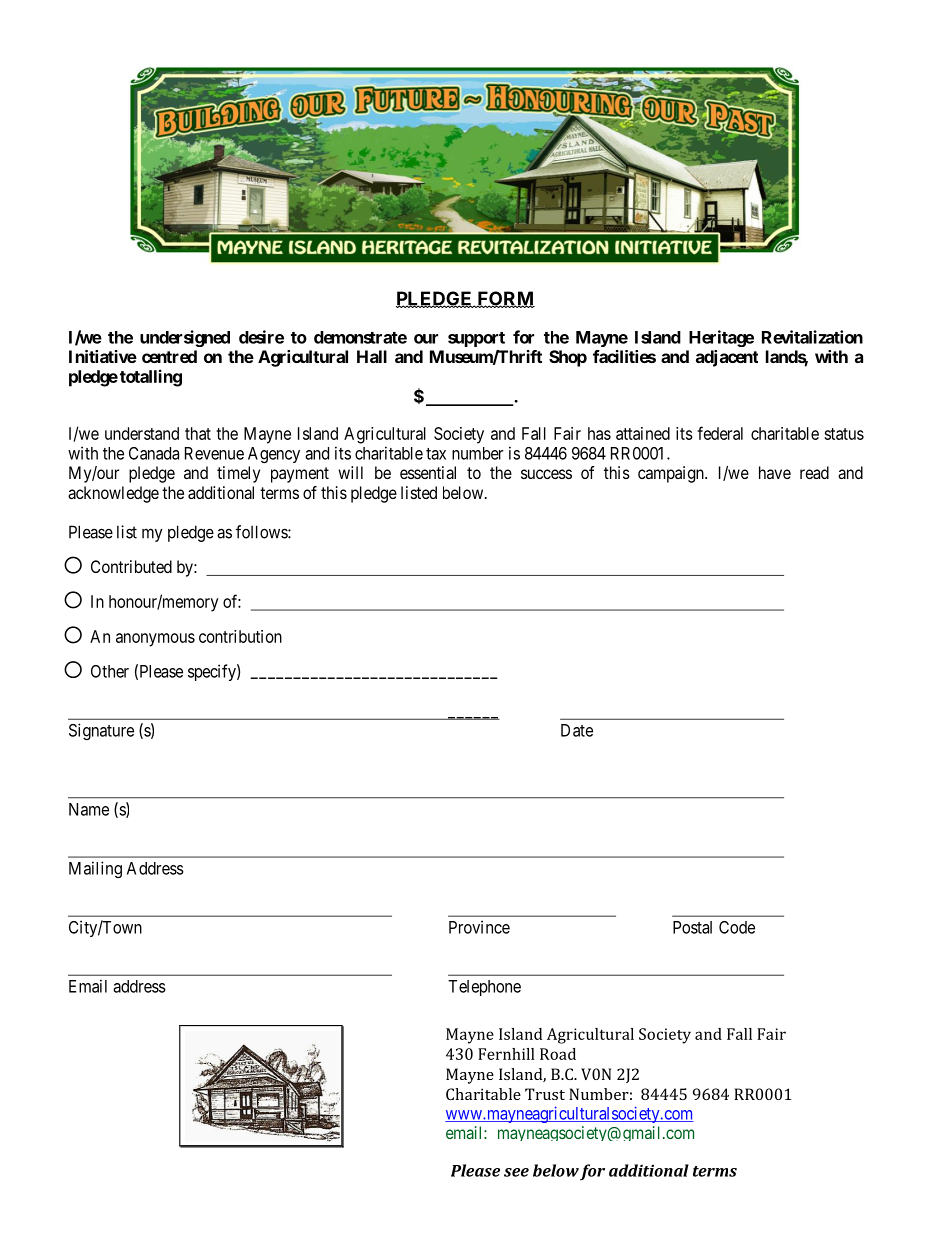 The width and height of the image is (952, 1233). Describe the element at coordinates (812, 337) in the image. I see `Revitalization` at that location.
